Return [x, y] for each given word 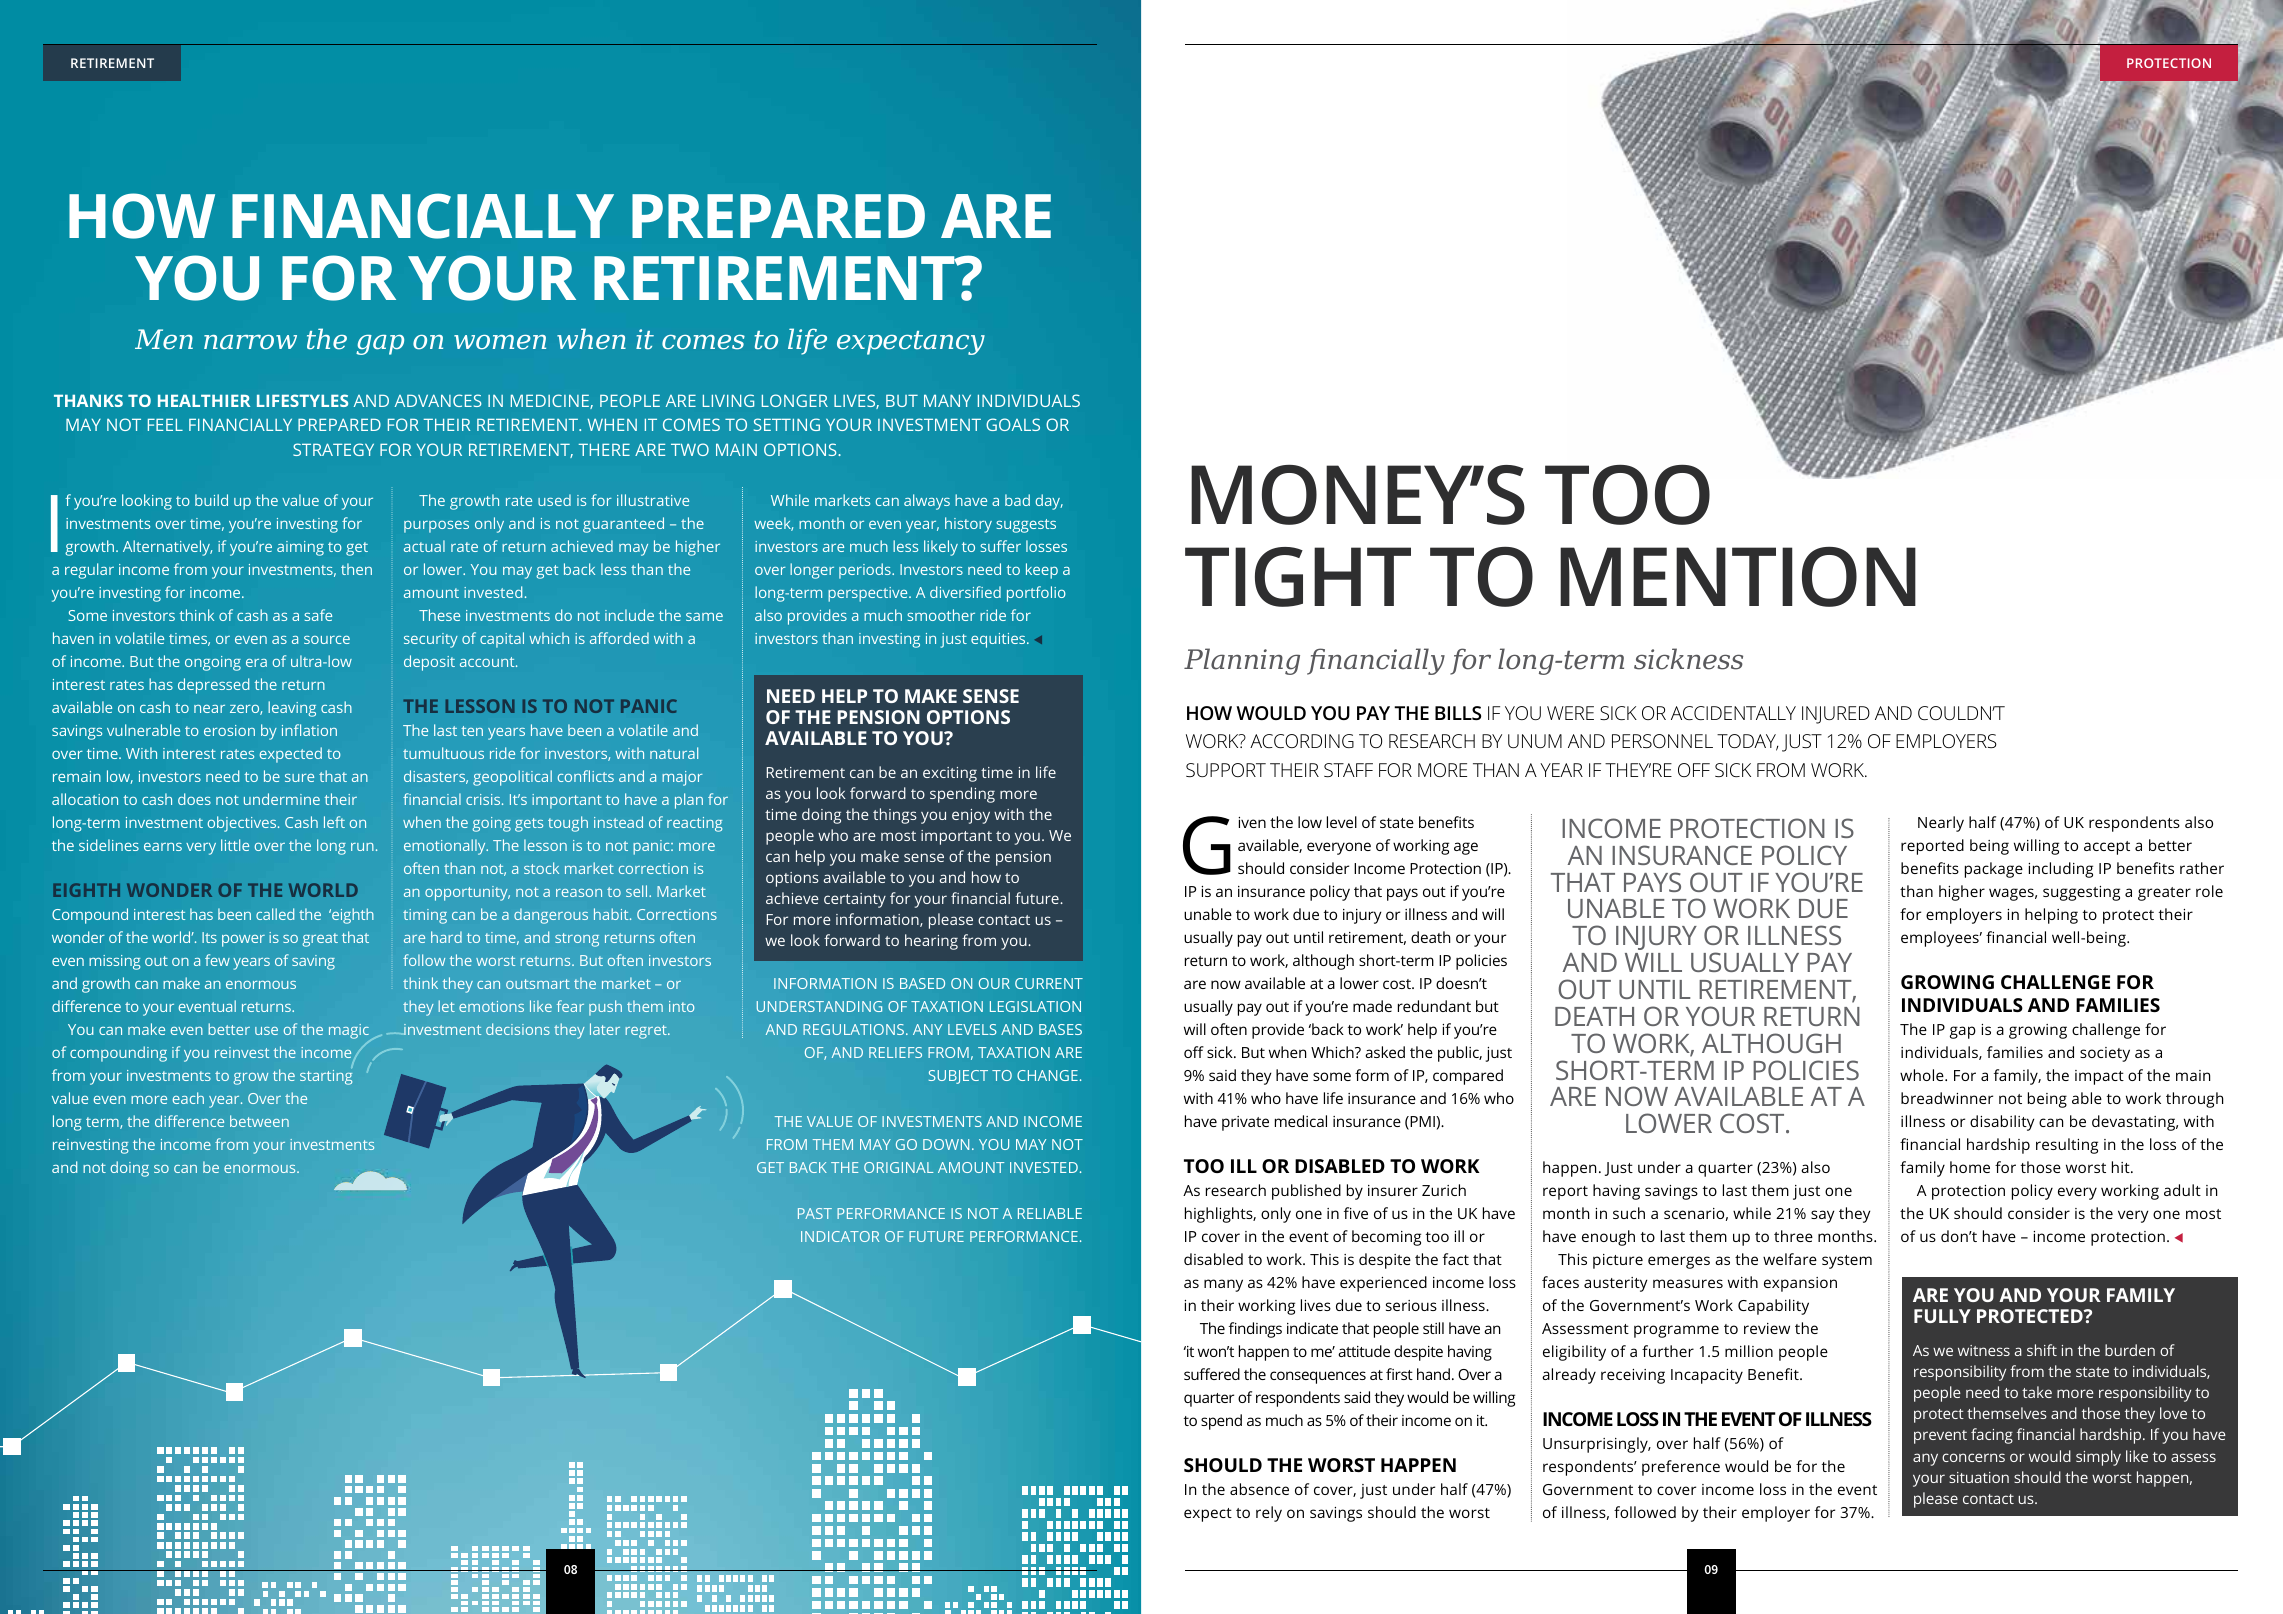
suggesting [2081, 893]
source [327, 640]
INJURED [1836, 715]
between [259, 1121]
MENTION [1738, 577]
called [275, 914]
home [1970, 1167]
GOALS [1013, 424]
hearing [931, 942]
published [1306, 1192]
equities [999, 640]
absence [1259, 1489]
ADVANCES [438, 400]
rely [1269, 1514]
